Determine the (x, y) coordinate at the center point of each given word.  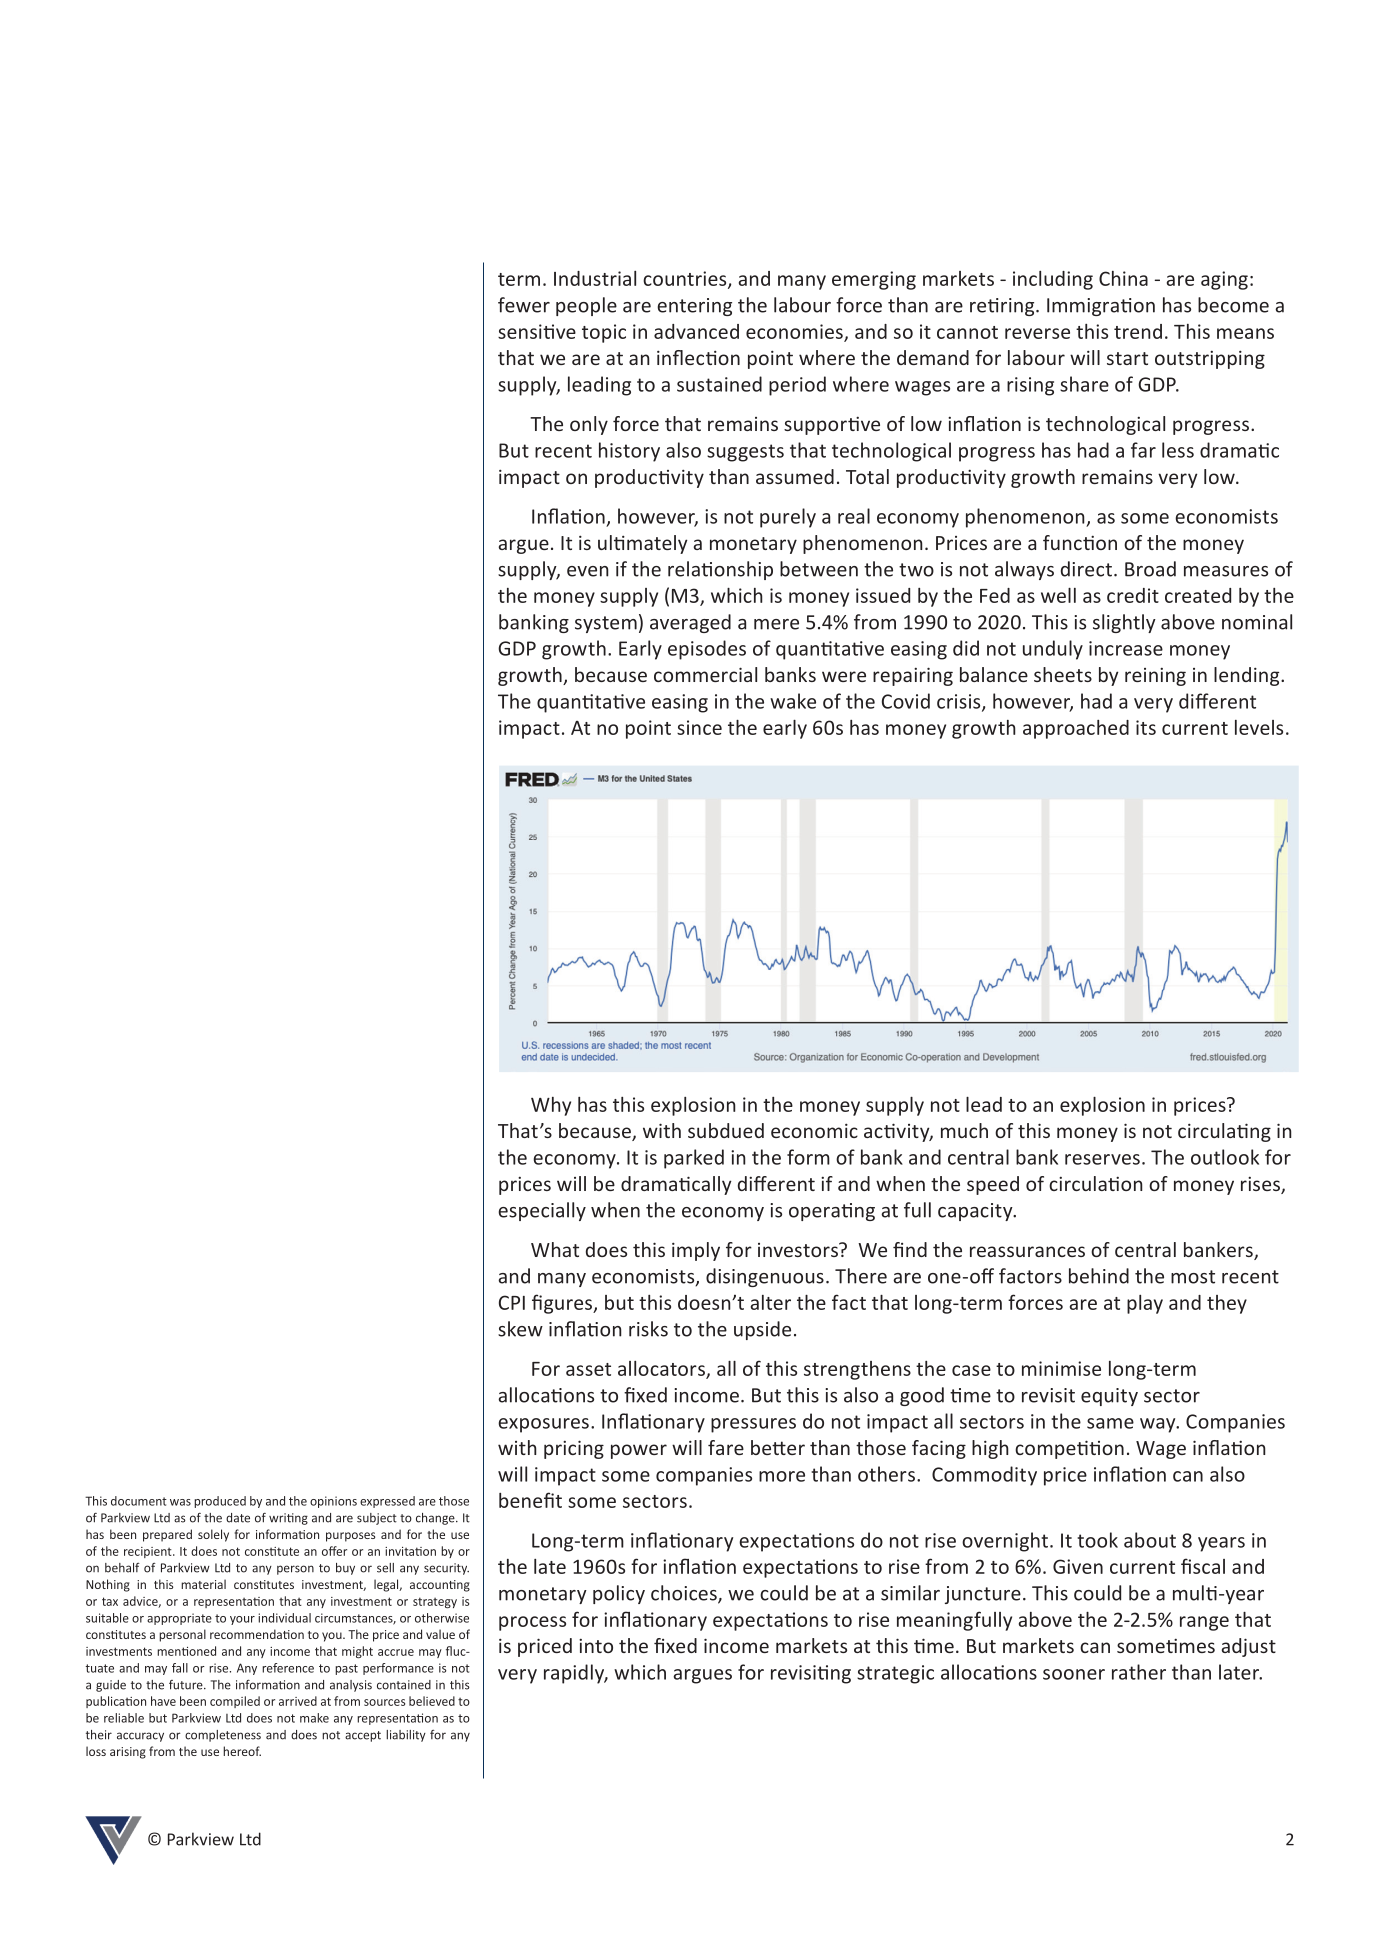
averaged (690, 623)
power (639, 1451)
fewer (524, 305)
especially (542, 1211)
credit (1133, 595)
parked (694, 1159)
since (699, 727)
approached (1076, 729)
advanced (696, 331)
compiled (235, 1702)
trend (1138, 331)
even (588, 571)
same (1110, 1423)
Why (551, 1106)
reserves (1102, 1159)
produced (220, 1502)
